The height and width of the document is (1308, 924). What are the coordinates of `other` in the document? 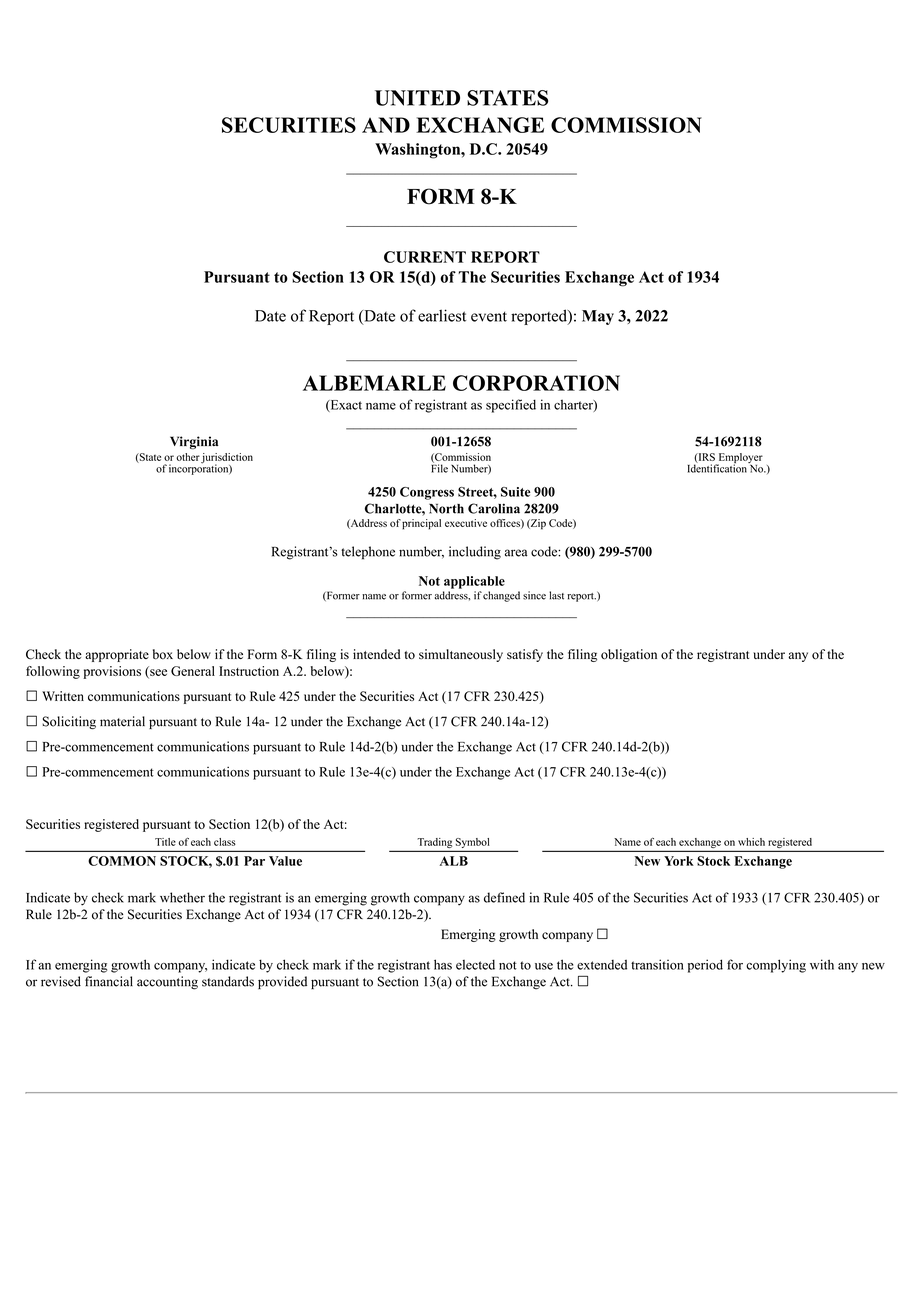 It's located at (188, 457).
